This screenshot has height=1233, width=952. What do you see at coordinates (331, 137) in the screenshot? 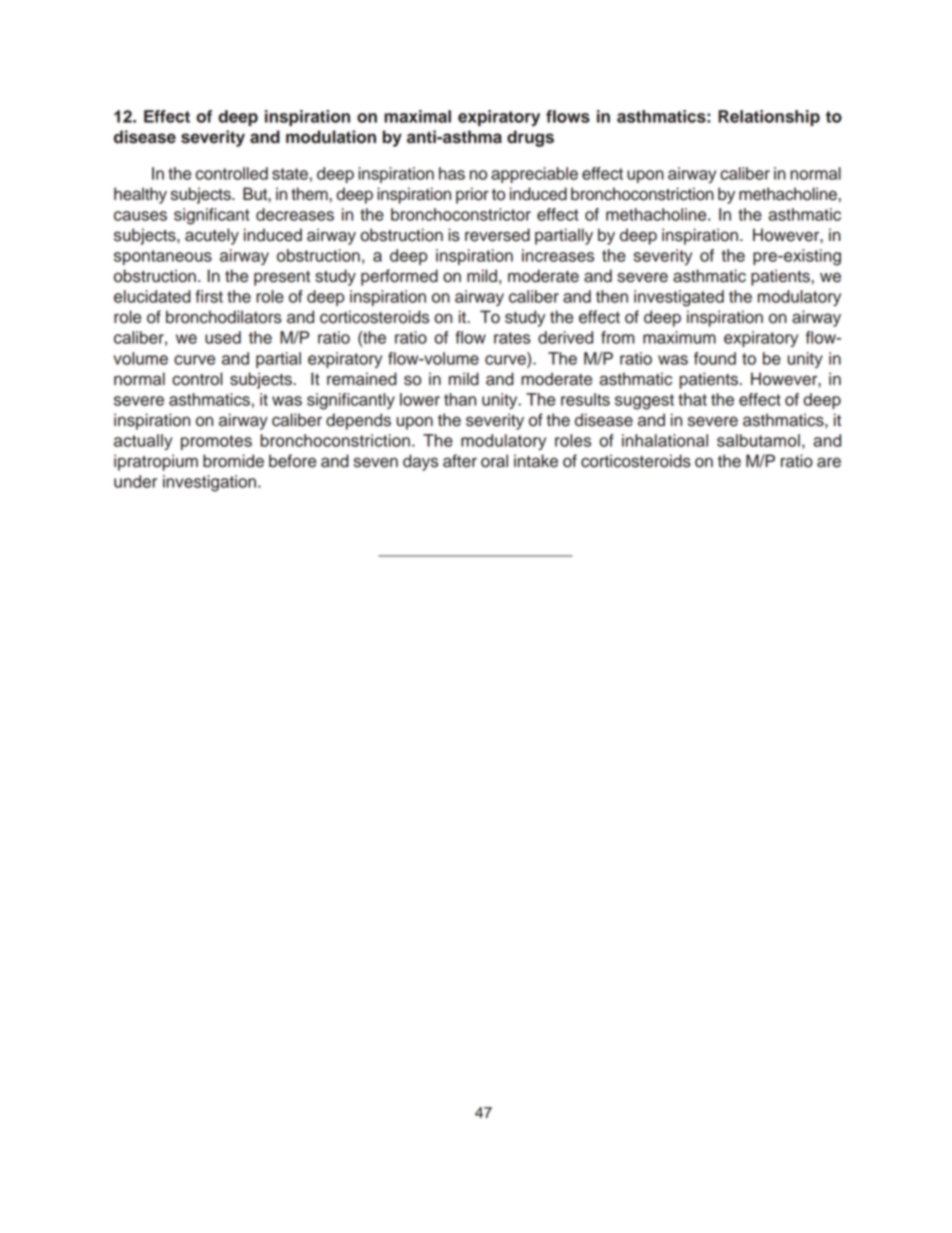
I see `modulation` at bounding box center [331, 137].
